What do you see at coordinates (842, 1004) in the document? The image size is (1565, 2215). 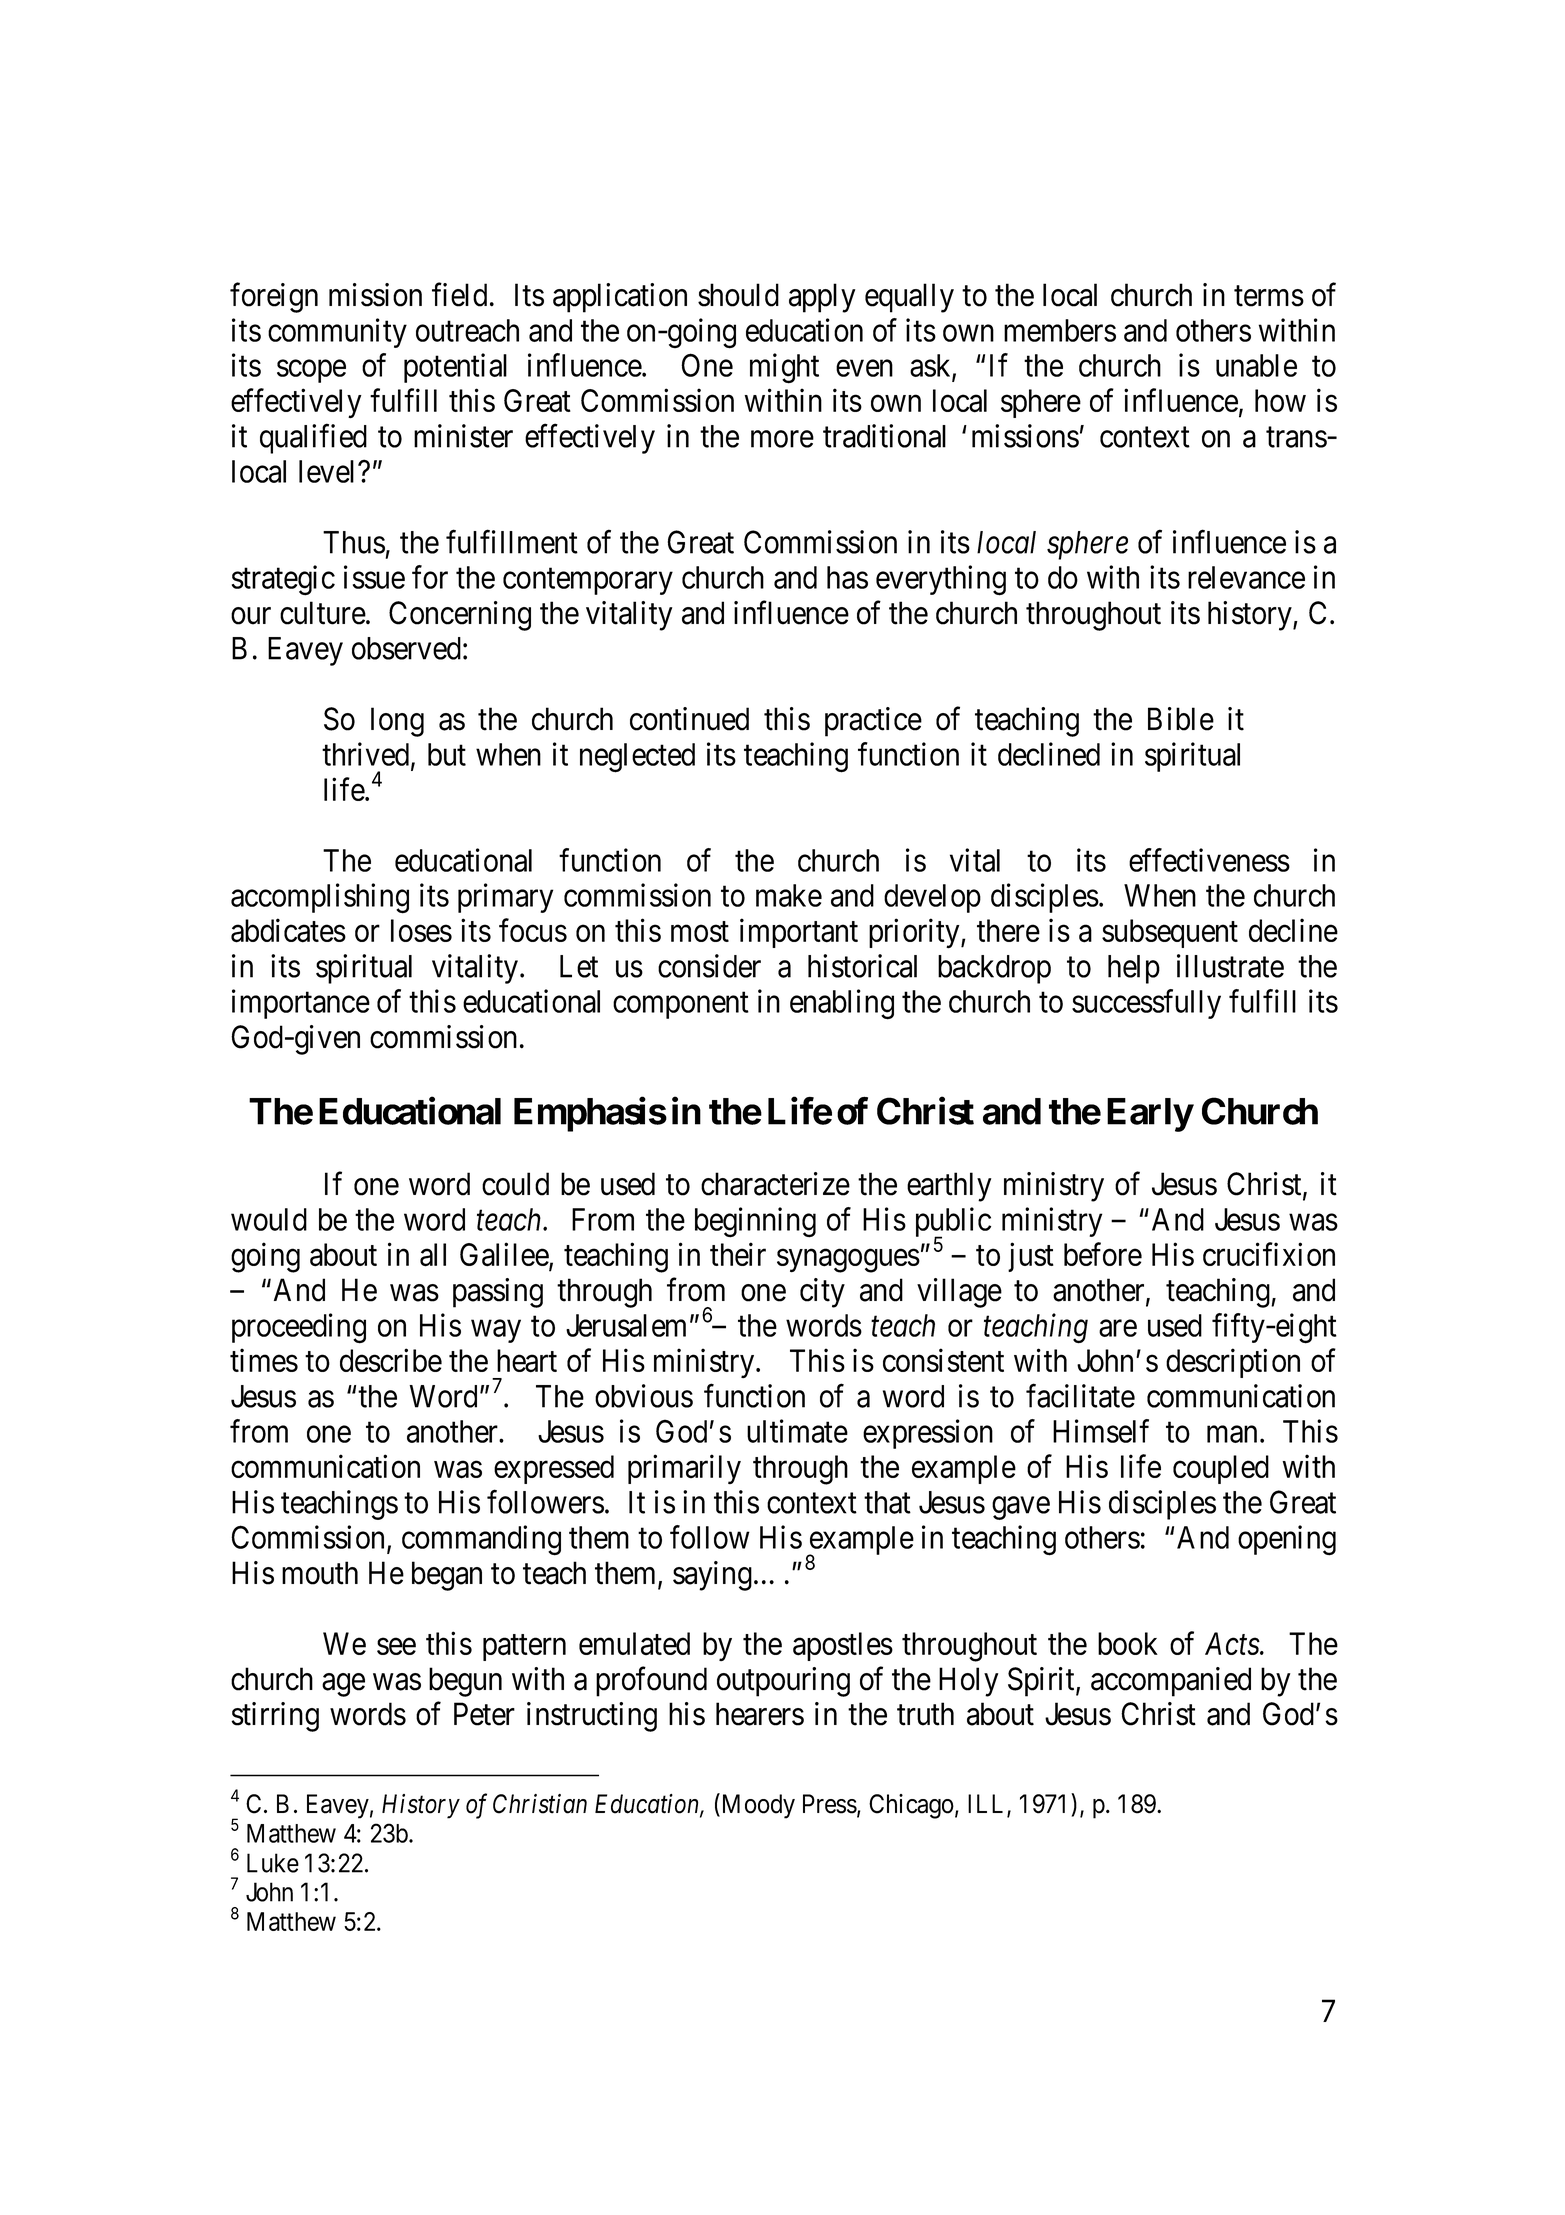 I see `enabling` at bounding box center [842, 1004].
